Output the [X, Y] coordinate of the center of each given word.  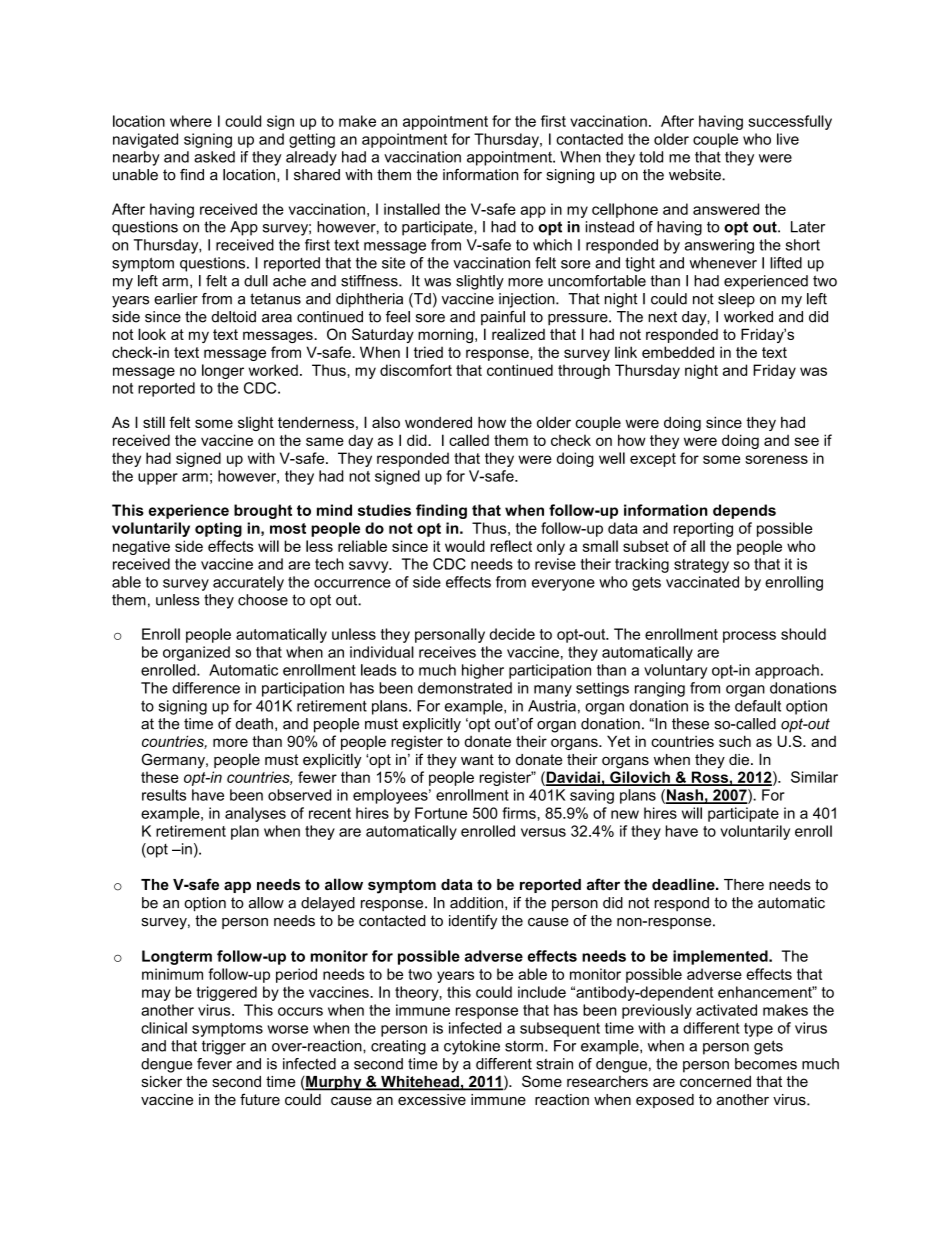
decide [512, 634]
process [749, 637]
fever [214, 1064]
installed [412, 209]
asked [214, 157]
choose [263, 600]
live [788, 139]
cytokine [472, 1047]
